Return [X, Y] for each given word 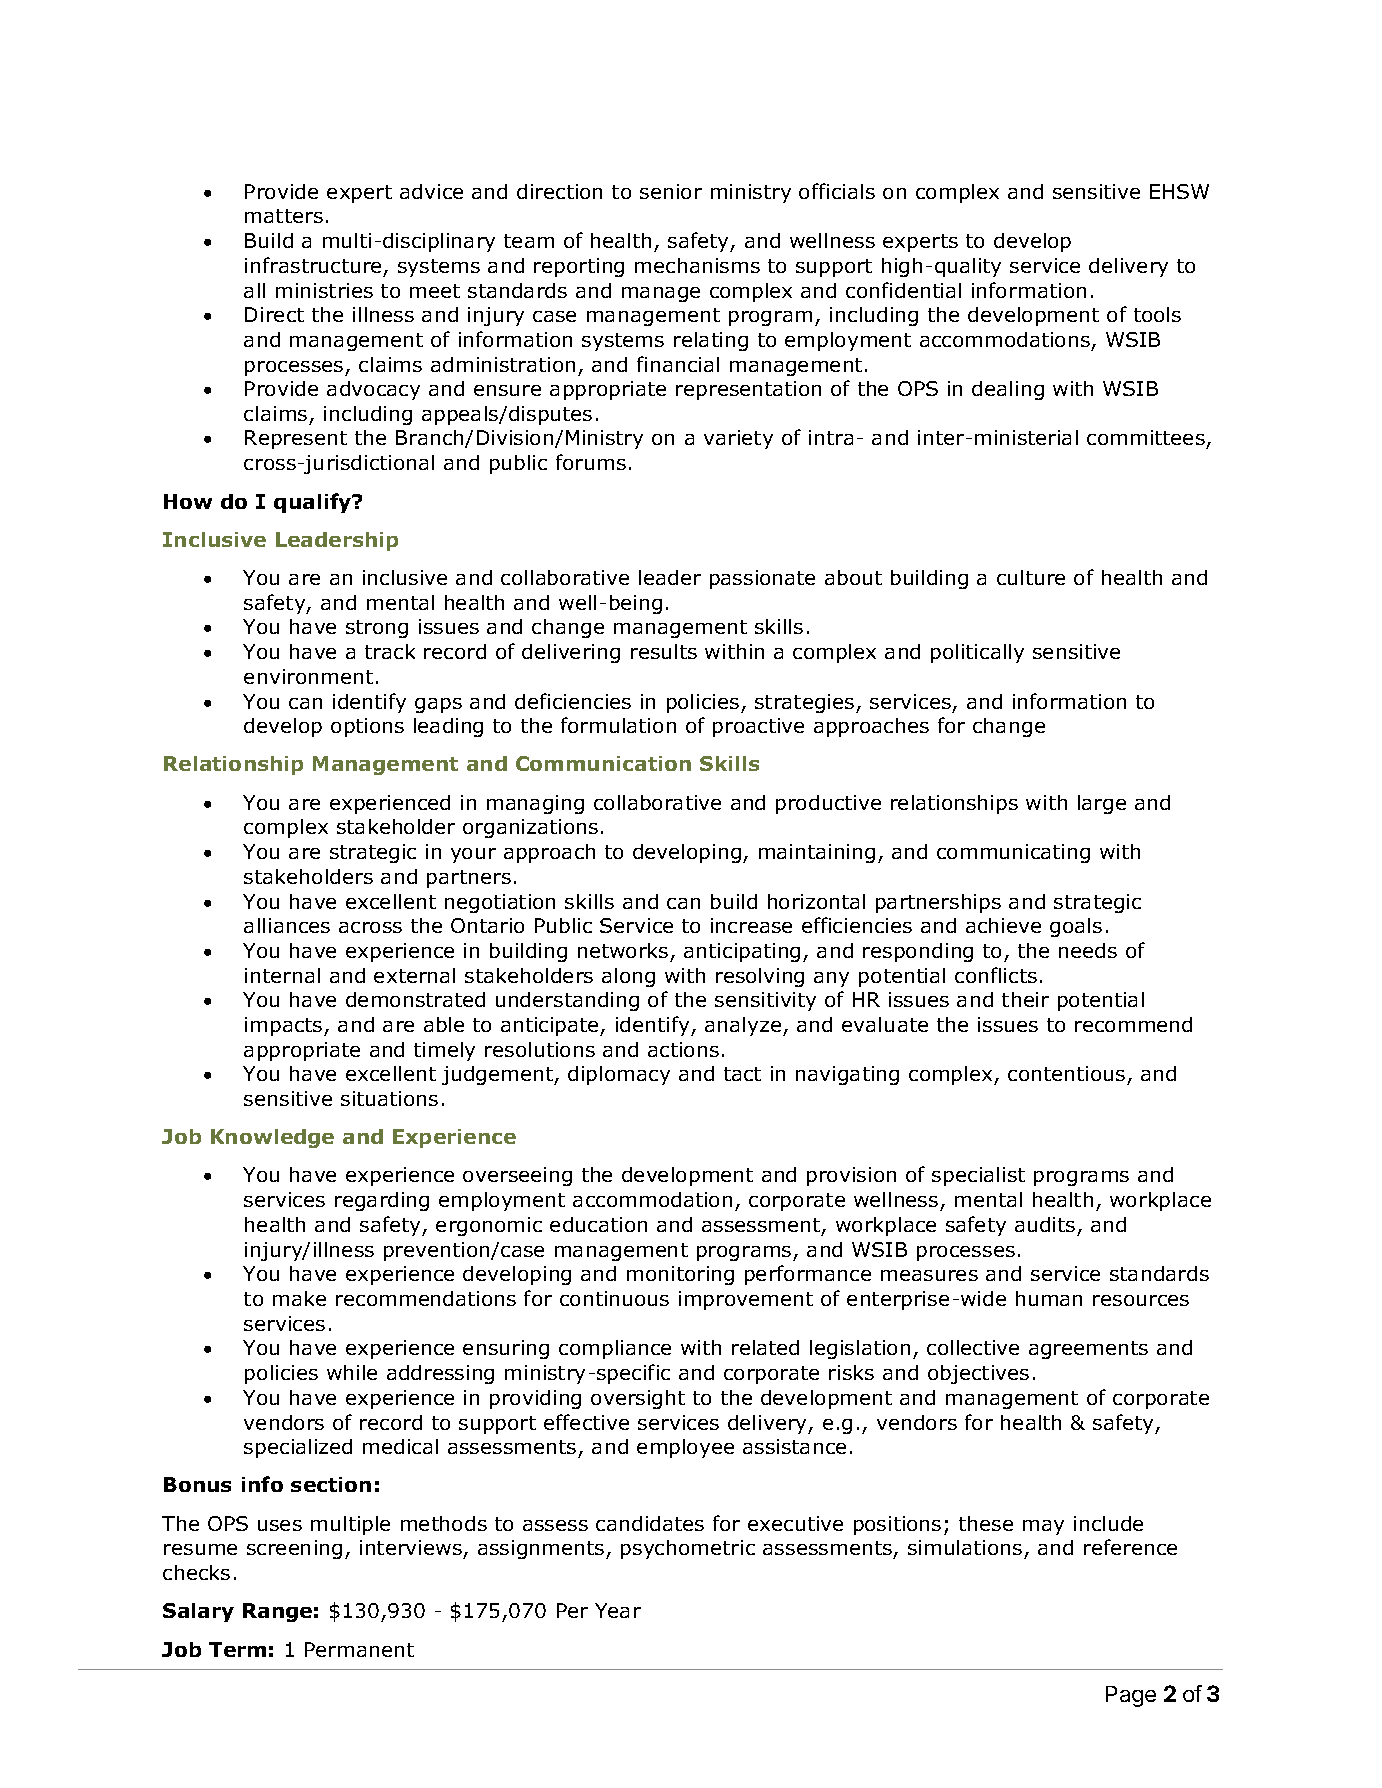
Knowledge [272, 1138]
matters [284, 216]
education [598, 1224]
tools [1157, 314]
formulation [618, 725]
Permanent [359, 1649]
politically [977, 653]
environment [308, 676]
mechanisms [697, 265]
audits [1045, 1224]
